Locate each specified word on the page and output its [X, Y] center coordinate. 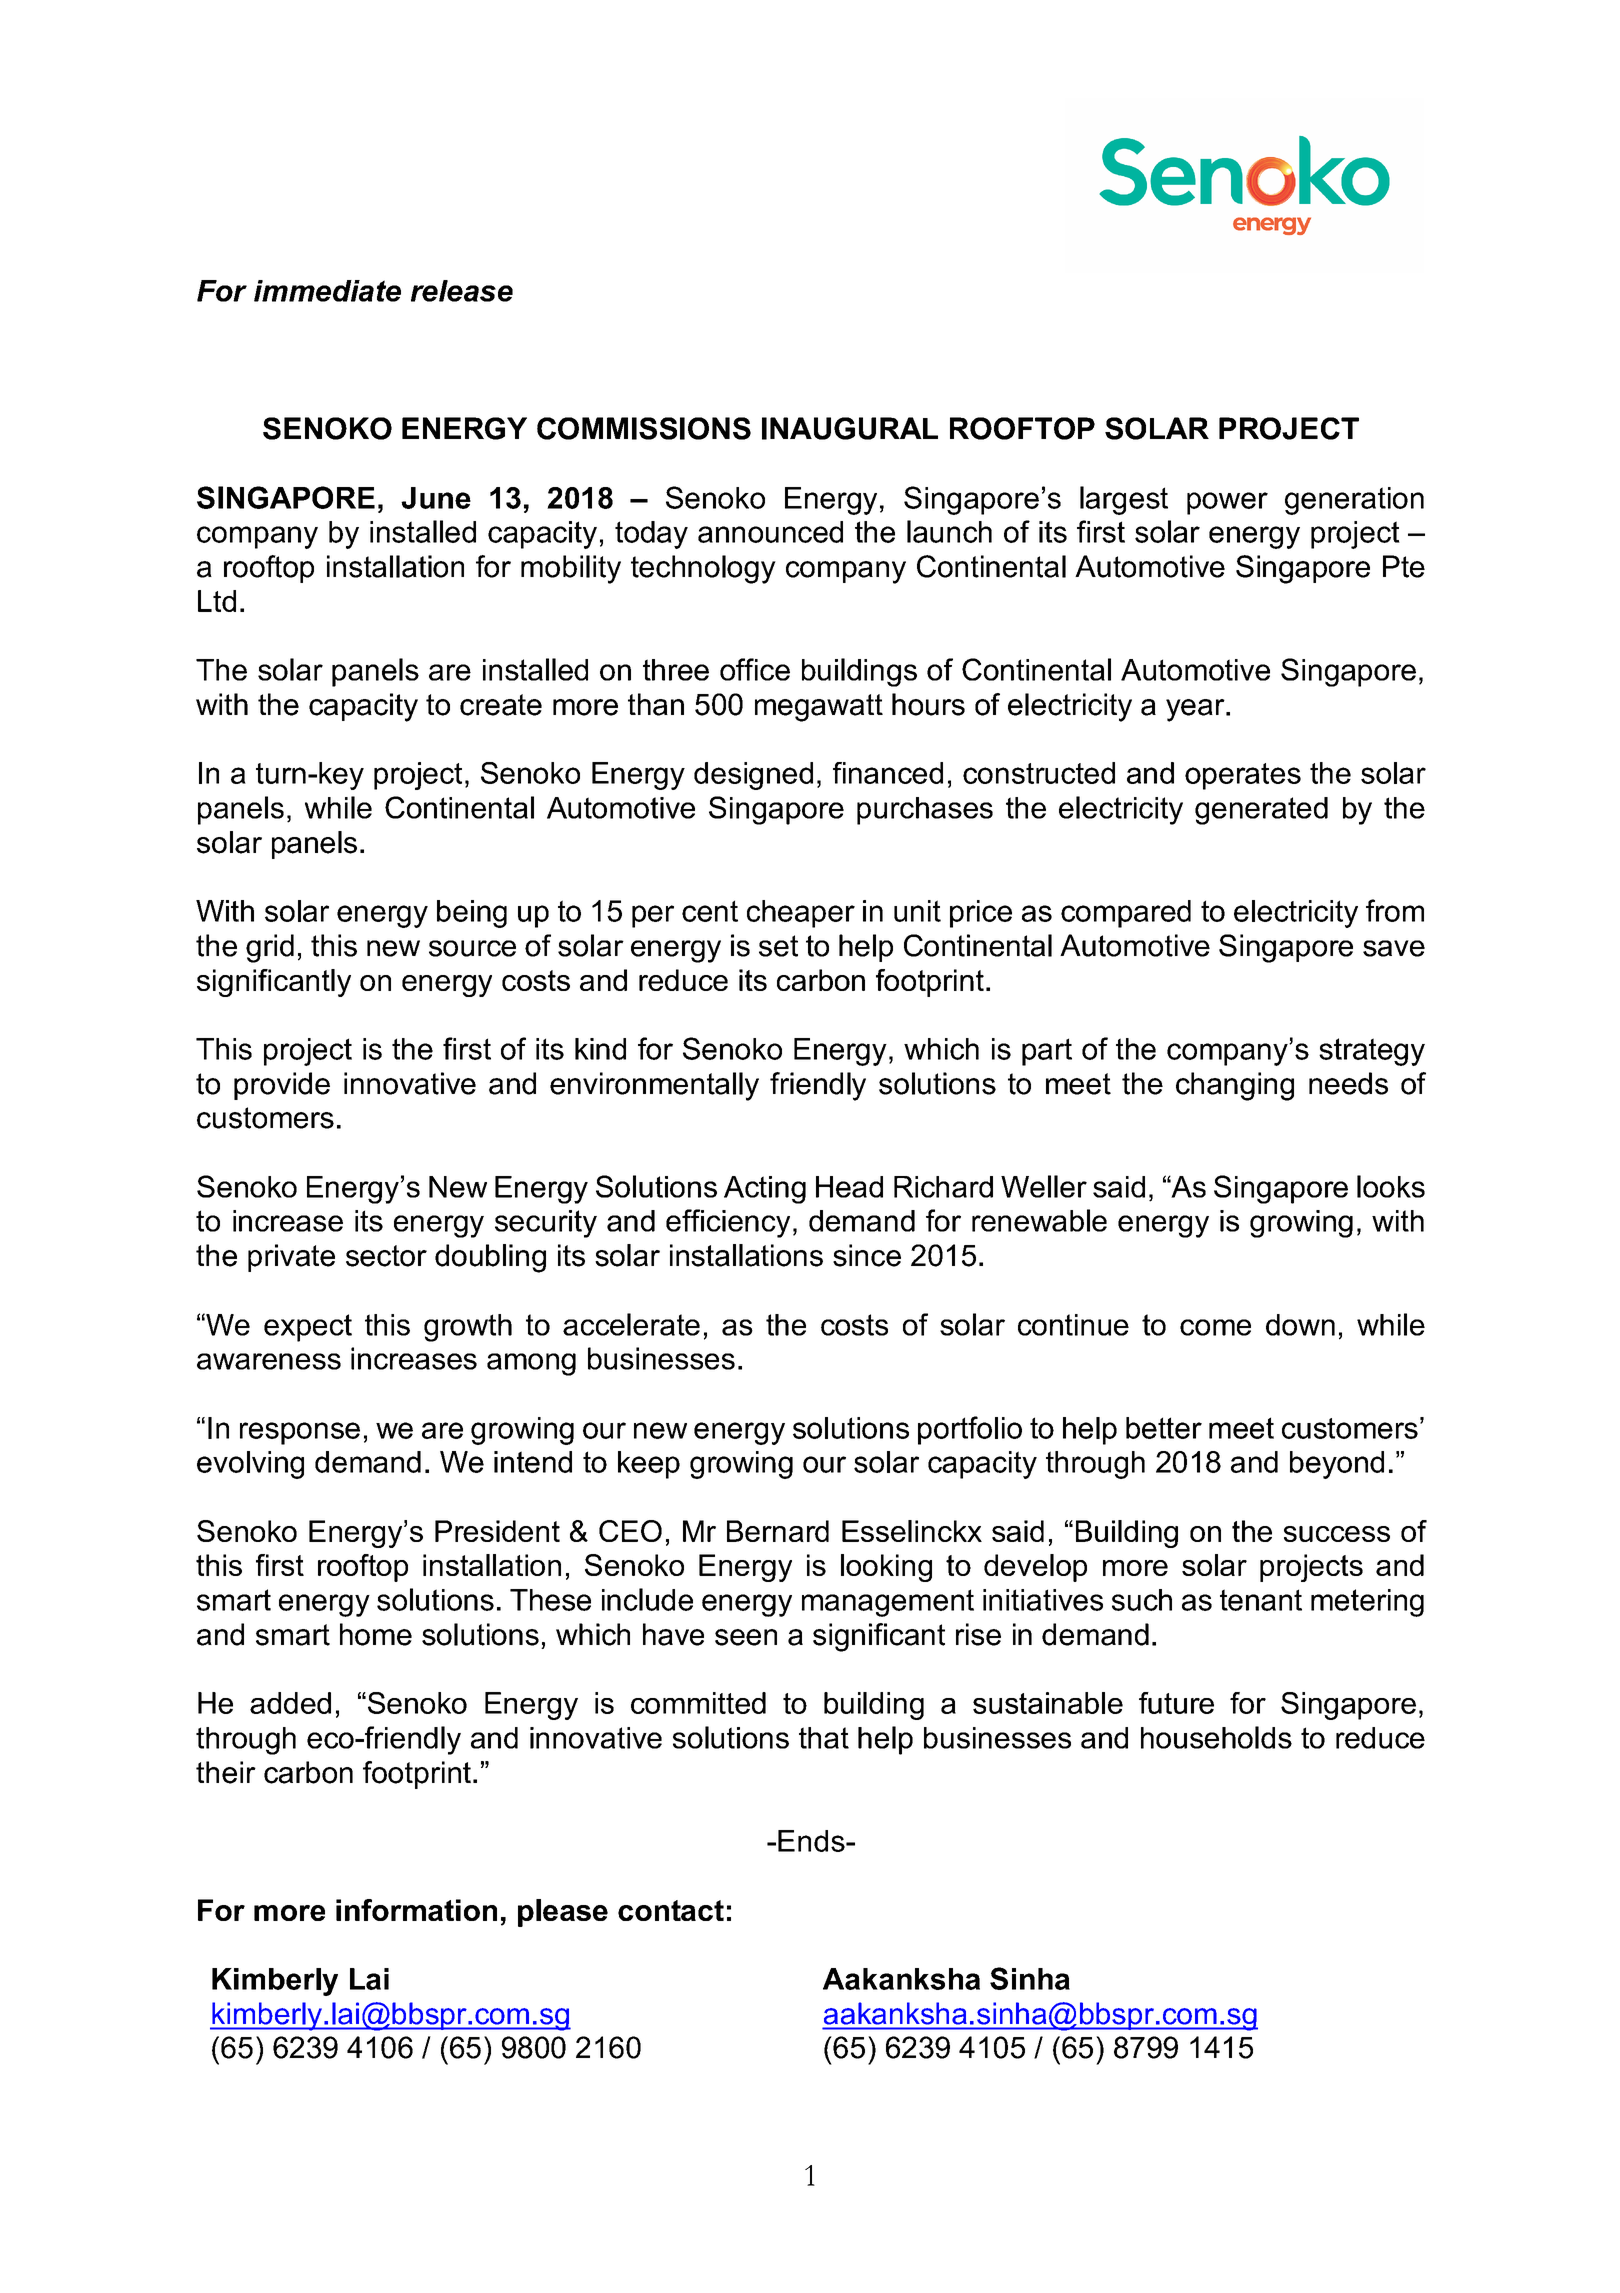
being [472, 914]
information [416, 1910]
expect [308, 1328]
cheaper [801, 914]
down [1300, 1325]
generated [1261, 811]
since [867, 1255]
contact [671, 1910]
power [1227, 503]
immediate [327, 291]
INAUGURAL [850, 428]
